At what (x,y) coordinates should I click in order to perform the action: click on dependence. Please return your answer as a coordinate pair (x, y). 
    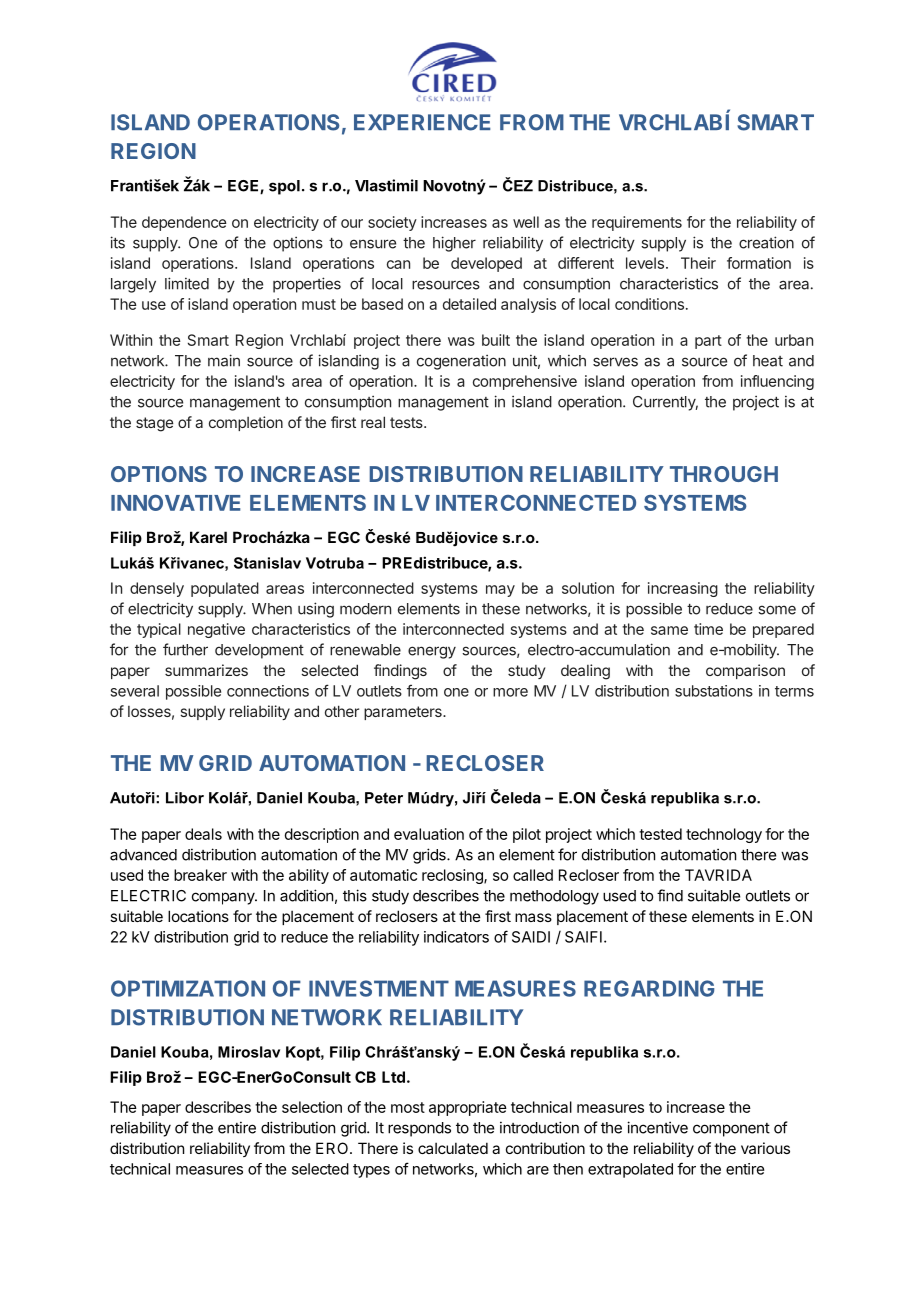
    Looking at the image, I should click on (184, 223).
